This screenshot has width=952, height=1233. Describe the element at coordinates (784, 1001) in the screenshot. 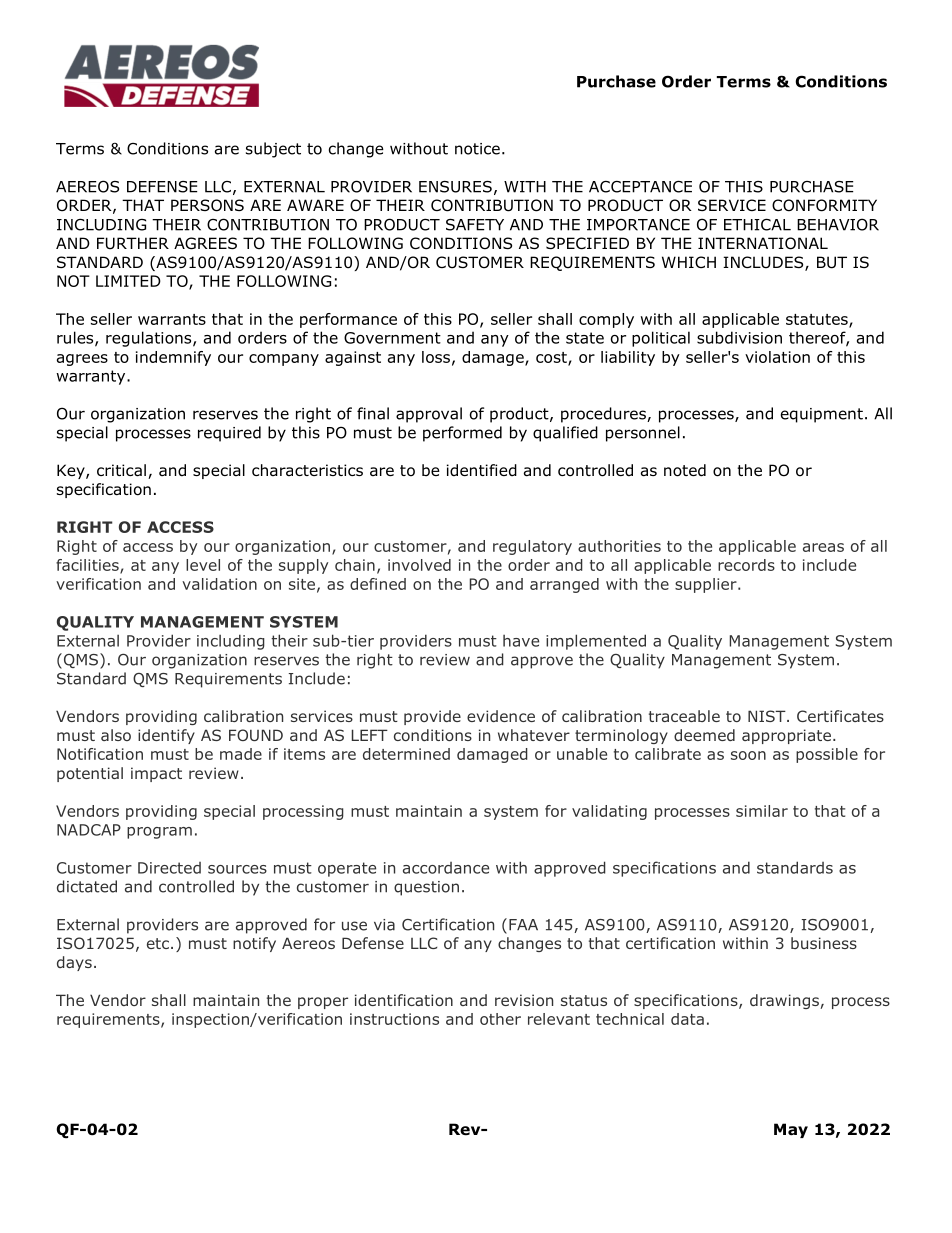

I see `drawings` at that location.
